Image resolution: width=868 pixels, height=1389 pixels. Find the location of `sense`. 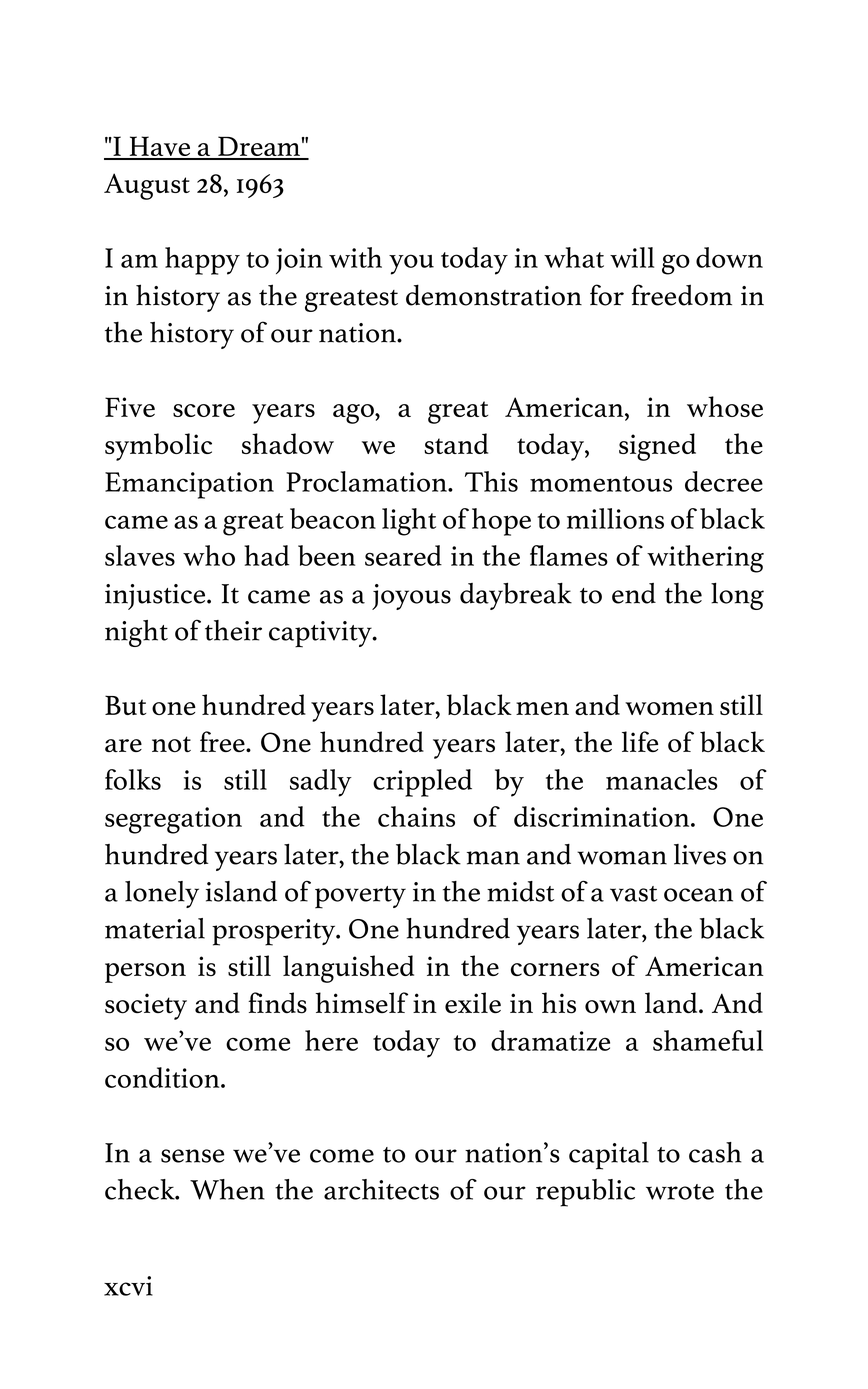

sense is located at coordinates (192, 1156).
